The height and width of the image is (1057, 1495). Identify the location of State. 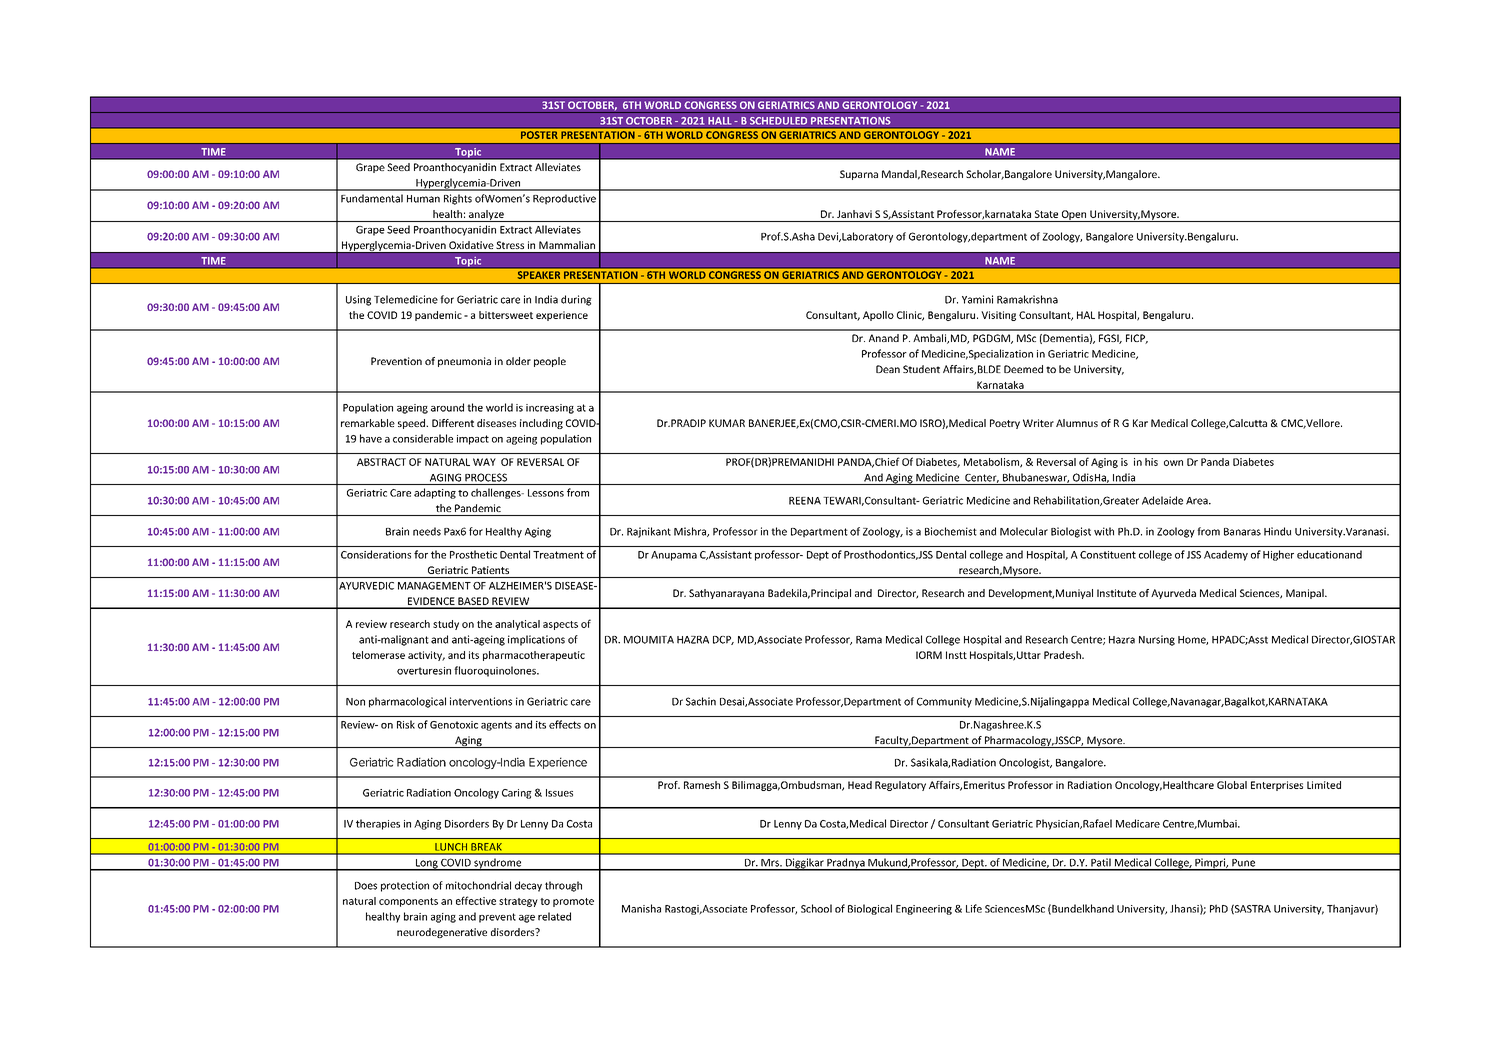
(1046, 214).
